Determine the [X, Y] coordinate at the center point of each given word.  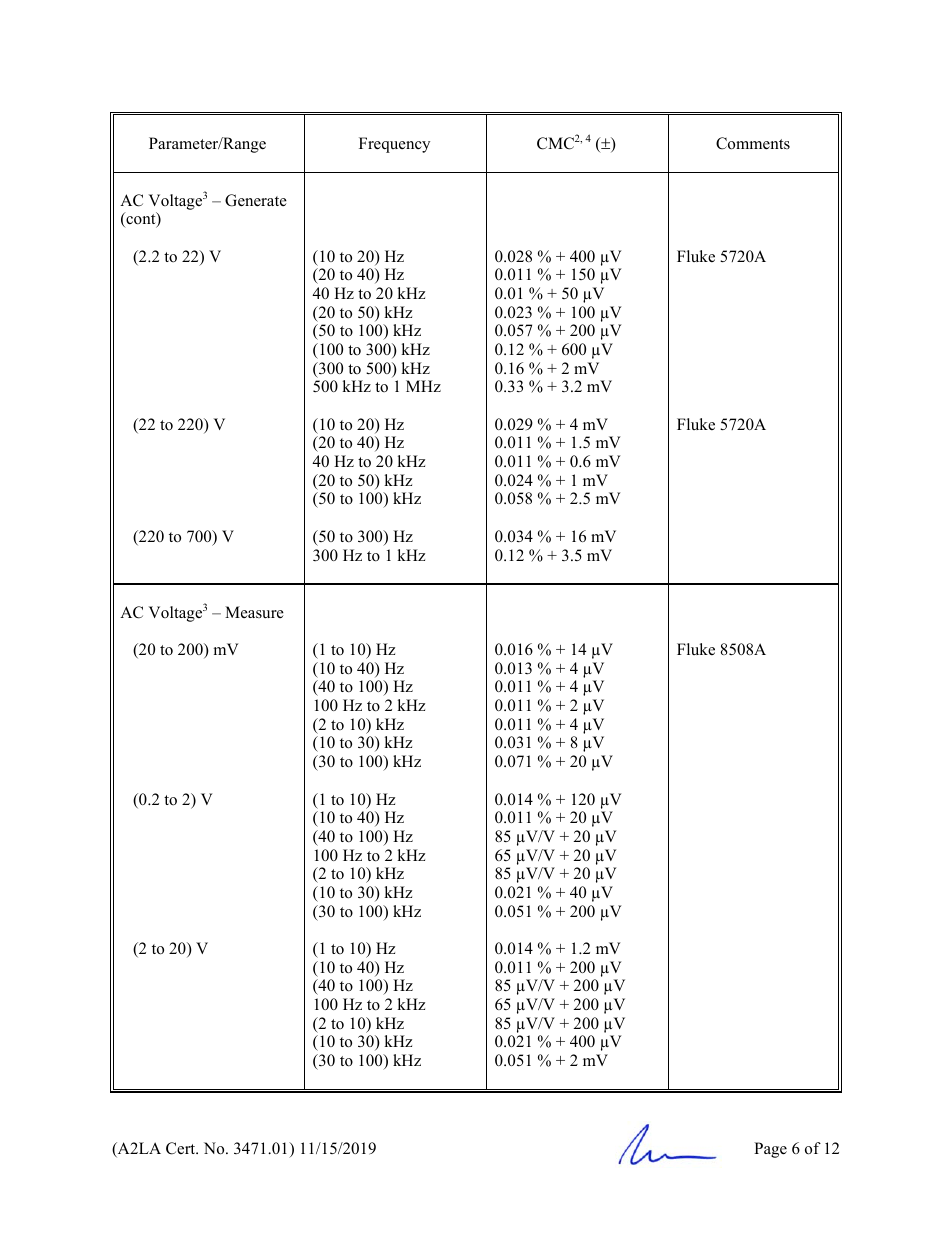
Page [770, 1150]
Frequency [394, 145]
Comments [753, 143]
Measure [254, 612]
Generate [256, 200]
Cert [182, 1148]
